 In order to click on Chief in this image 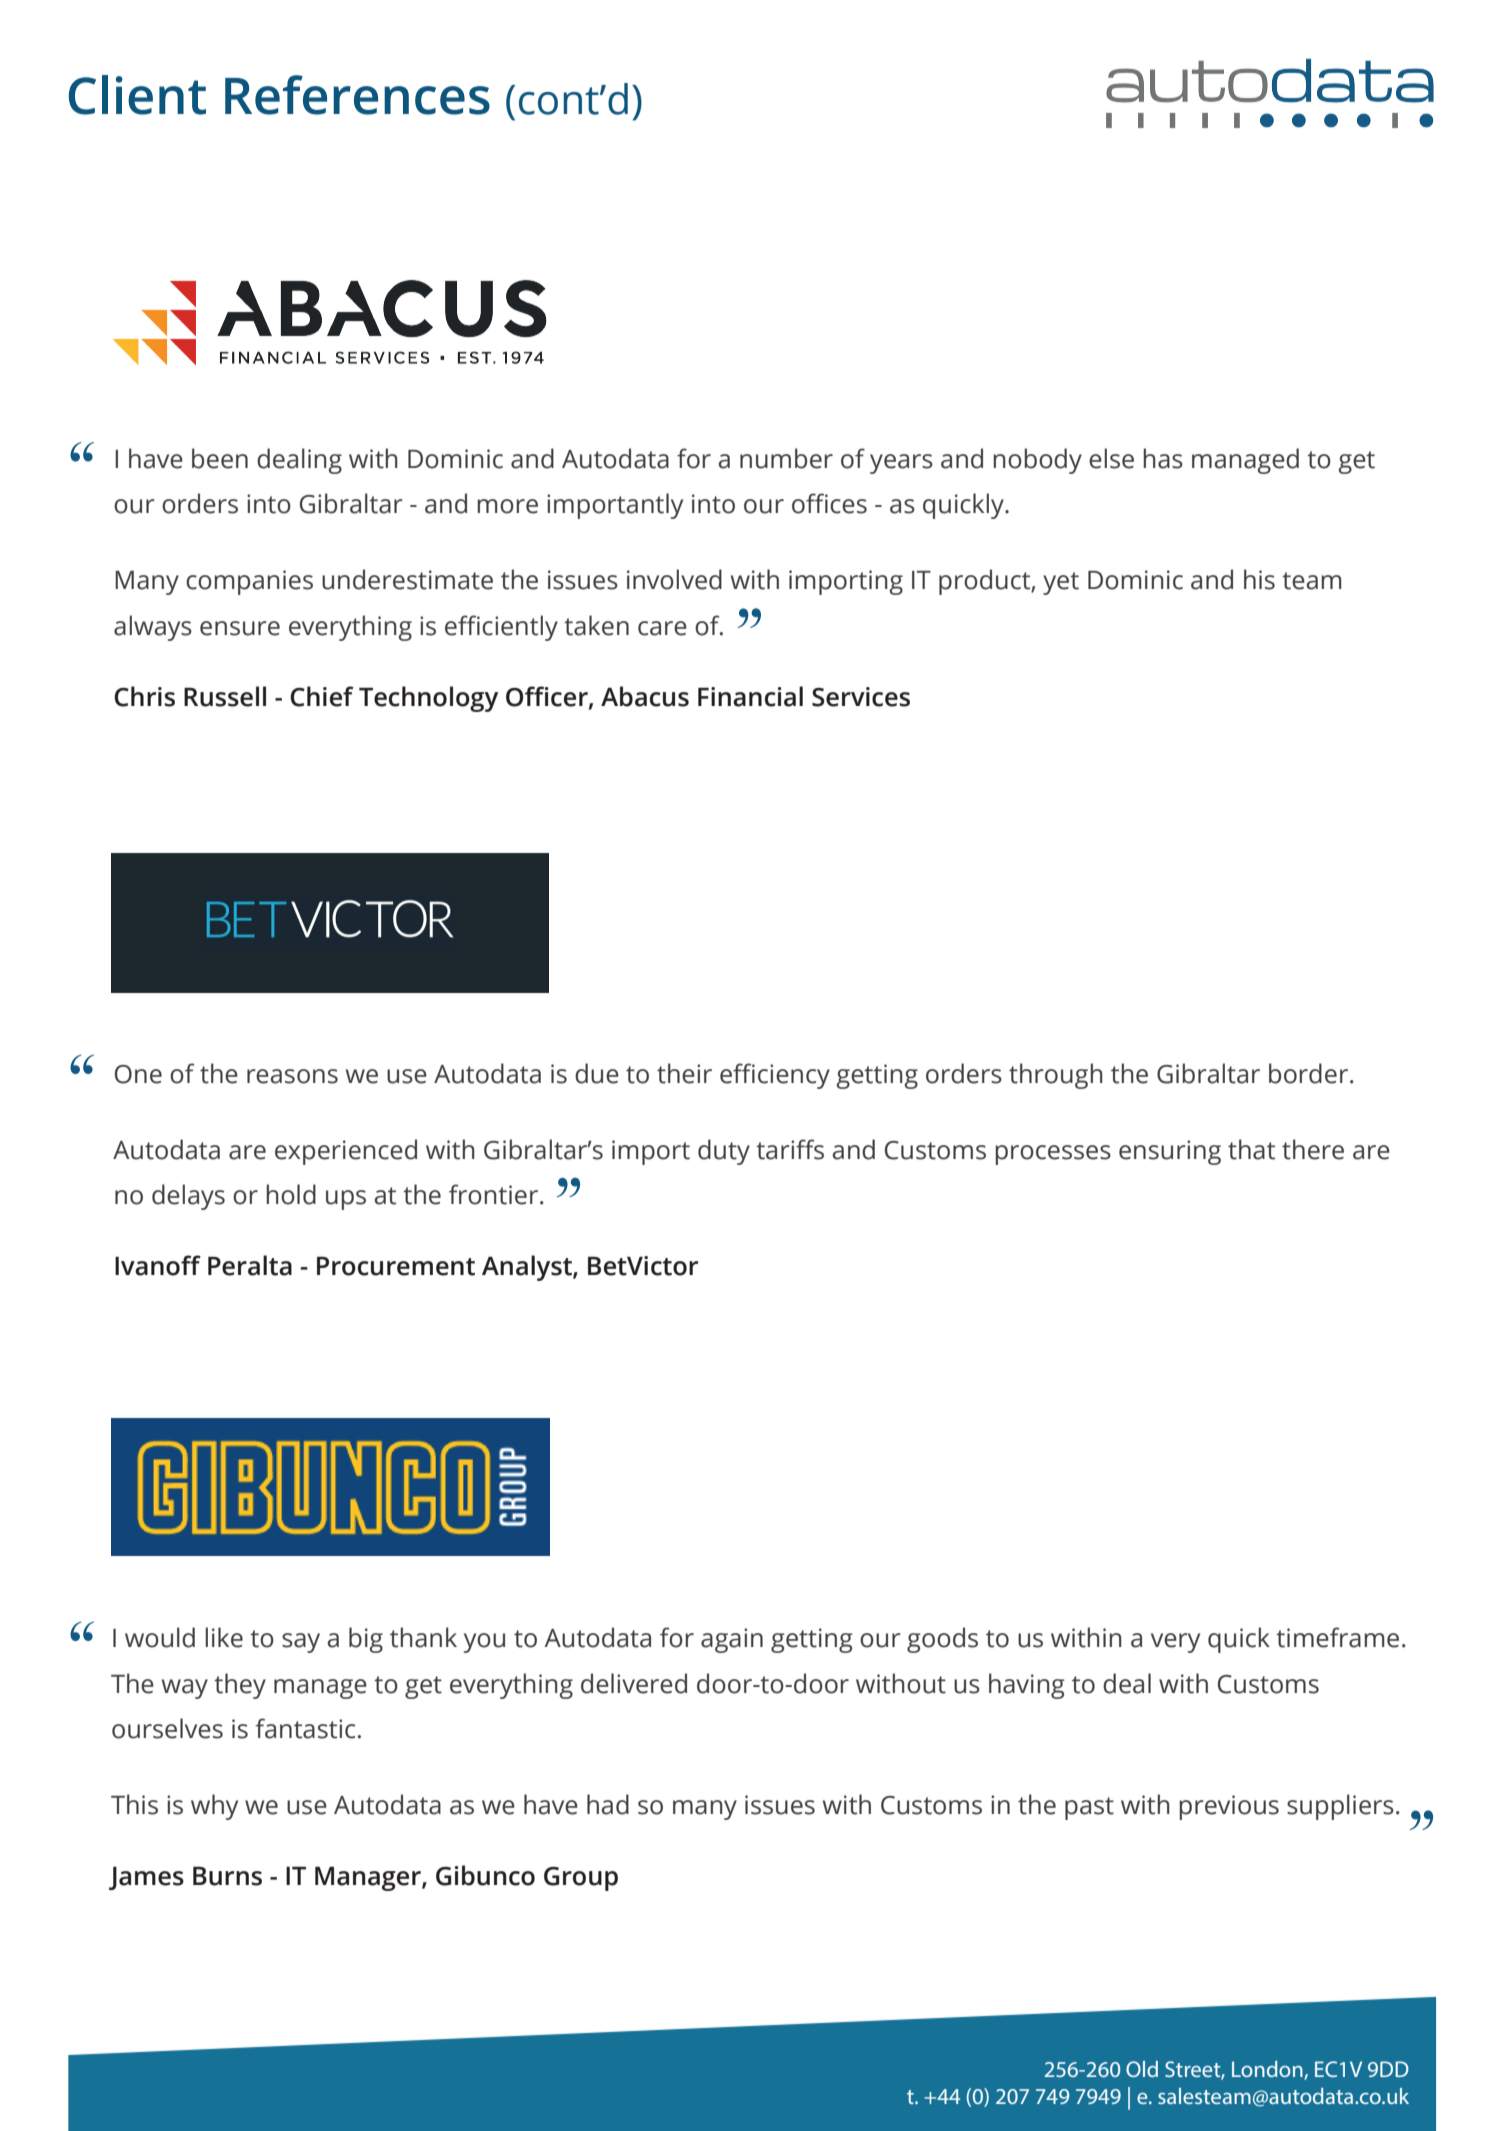, I will do `click(322, 696)`.
